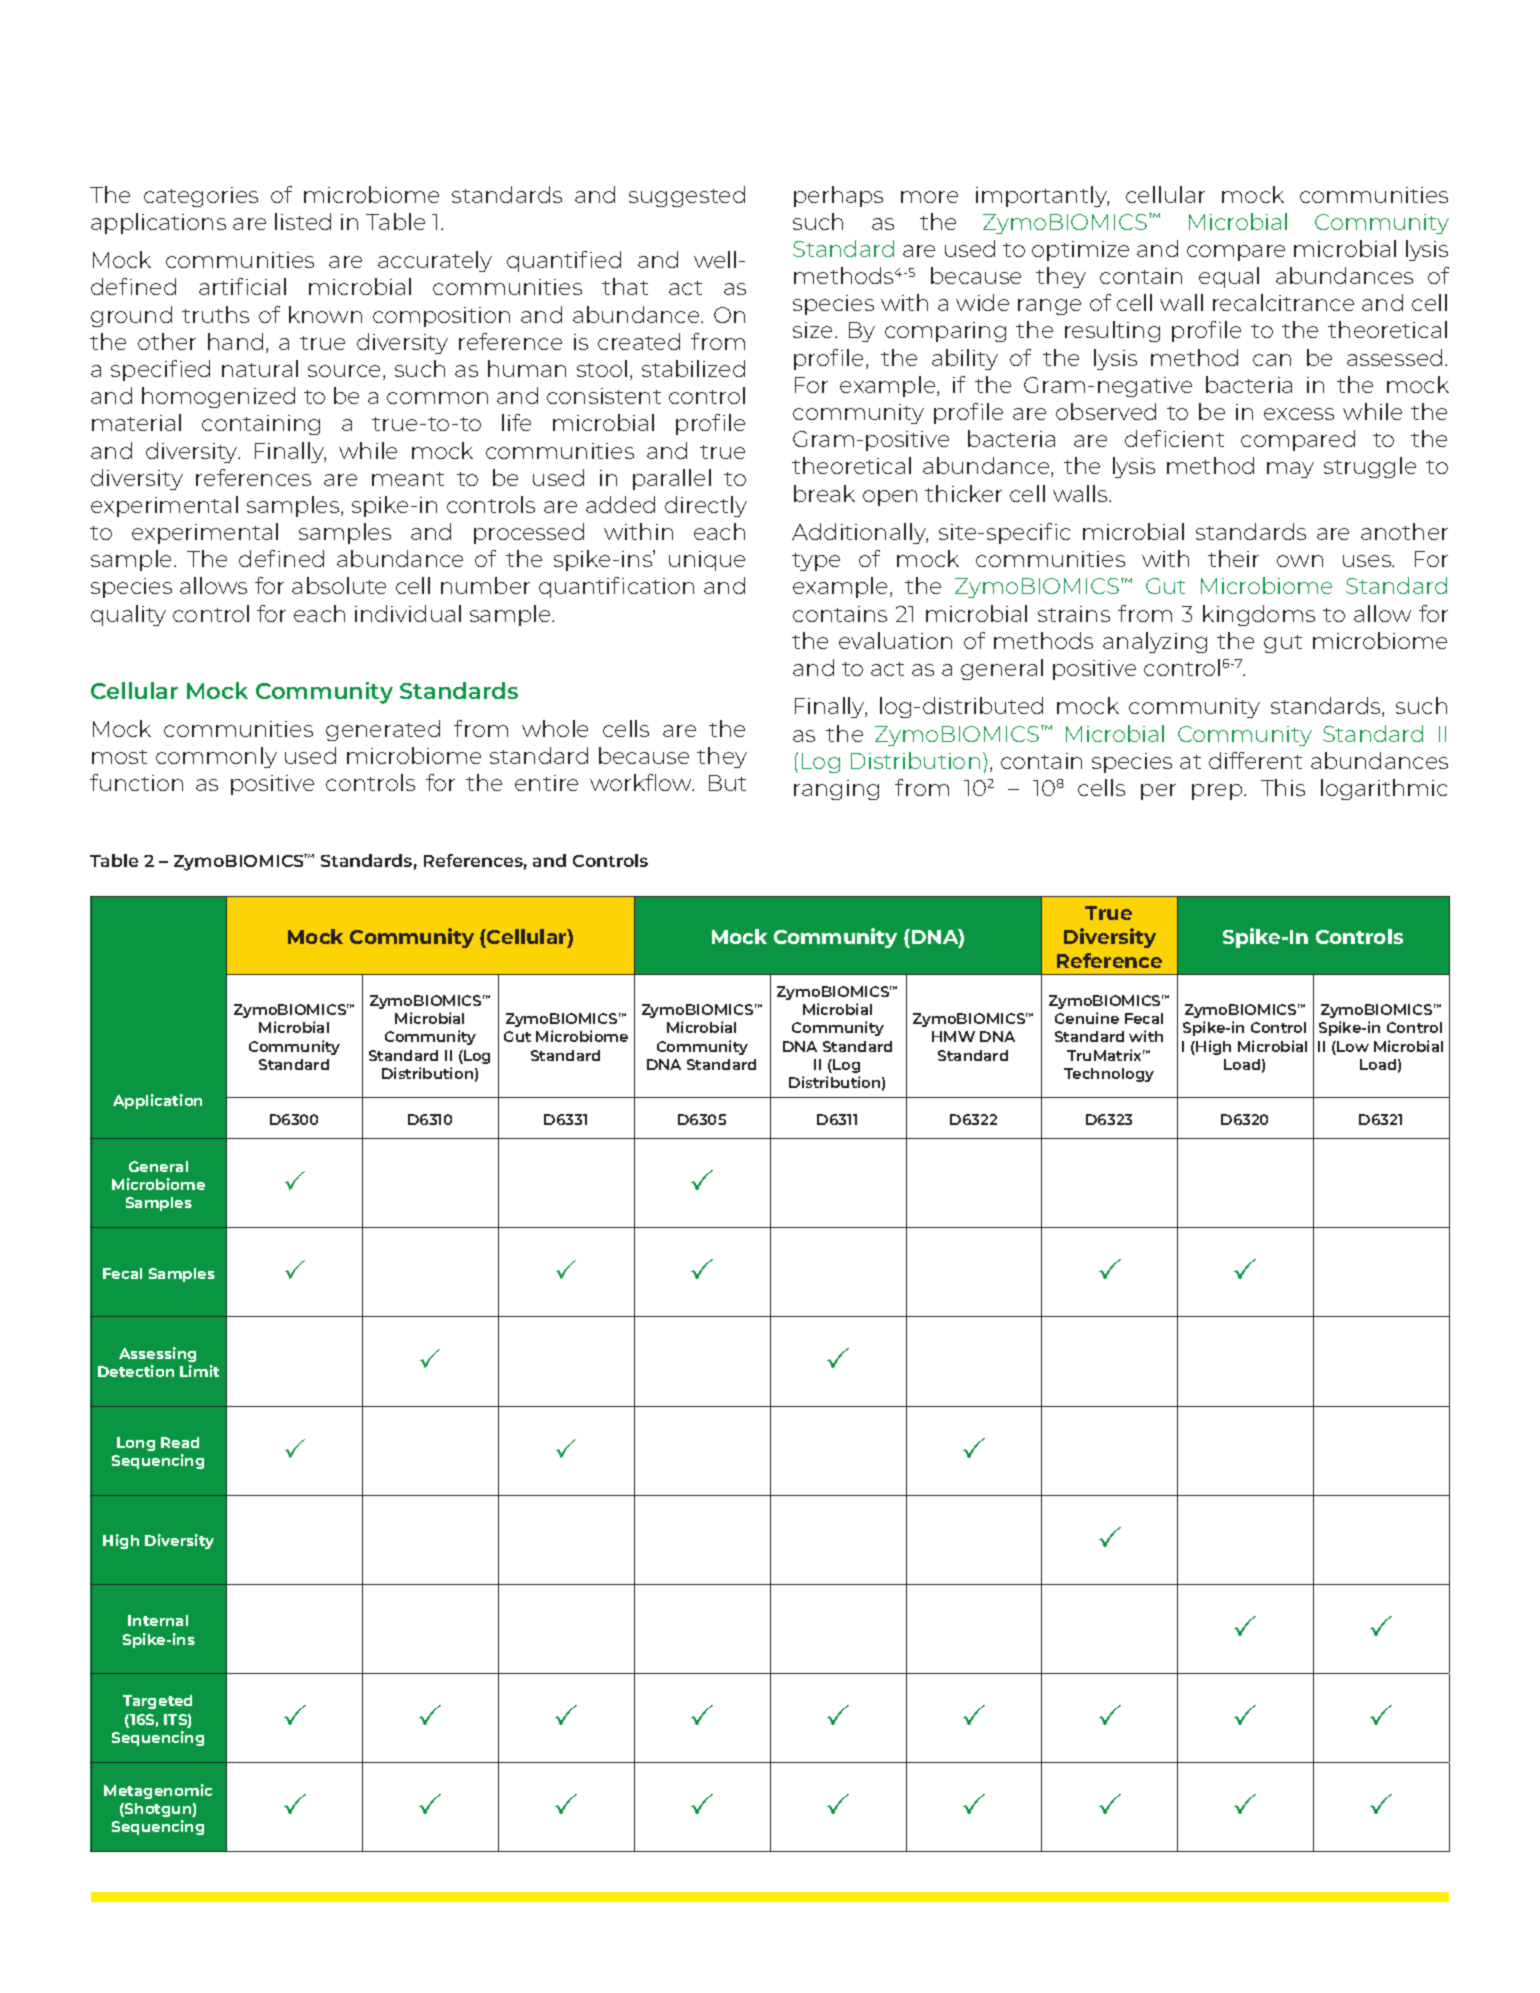 The image size is (1540, 1993). Describe the element at coordinates (1109, 1075) in the screenshot. I see `Technology` at that location.
